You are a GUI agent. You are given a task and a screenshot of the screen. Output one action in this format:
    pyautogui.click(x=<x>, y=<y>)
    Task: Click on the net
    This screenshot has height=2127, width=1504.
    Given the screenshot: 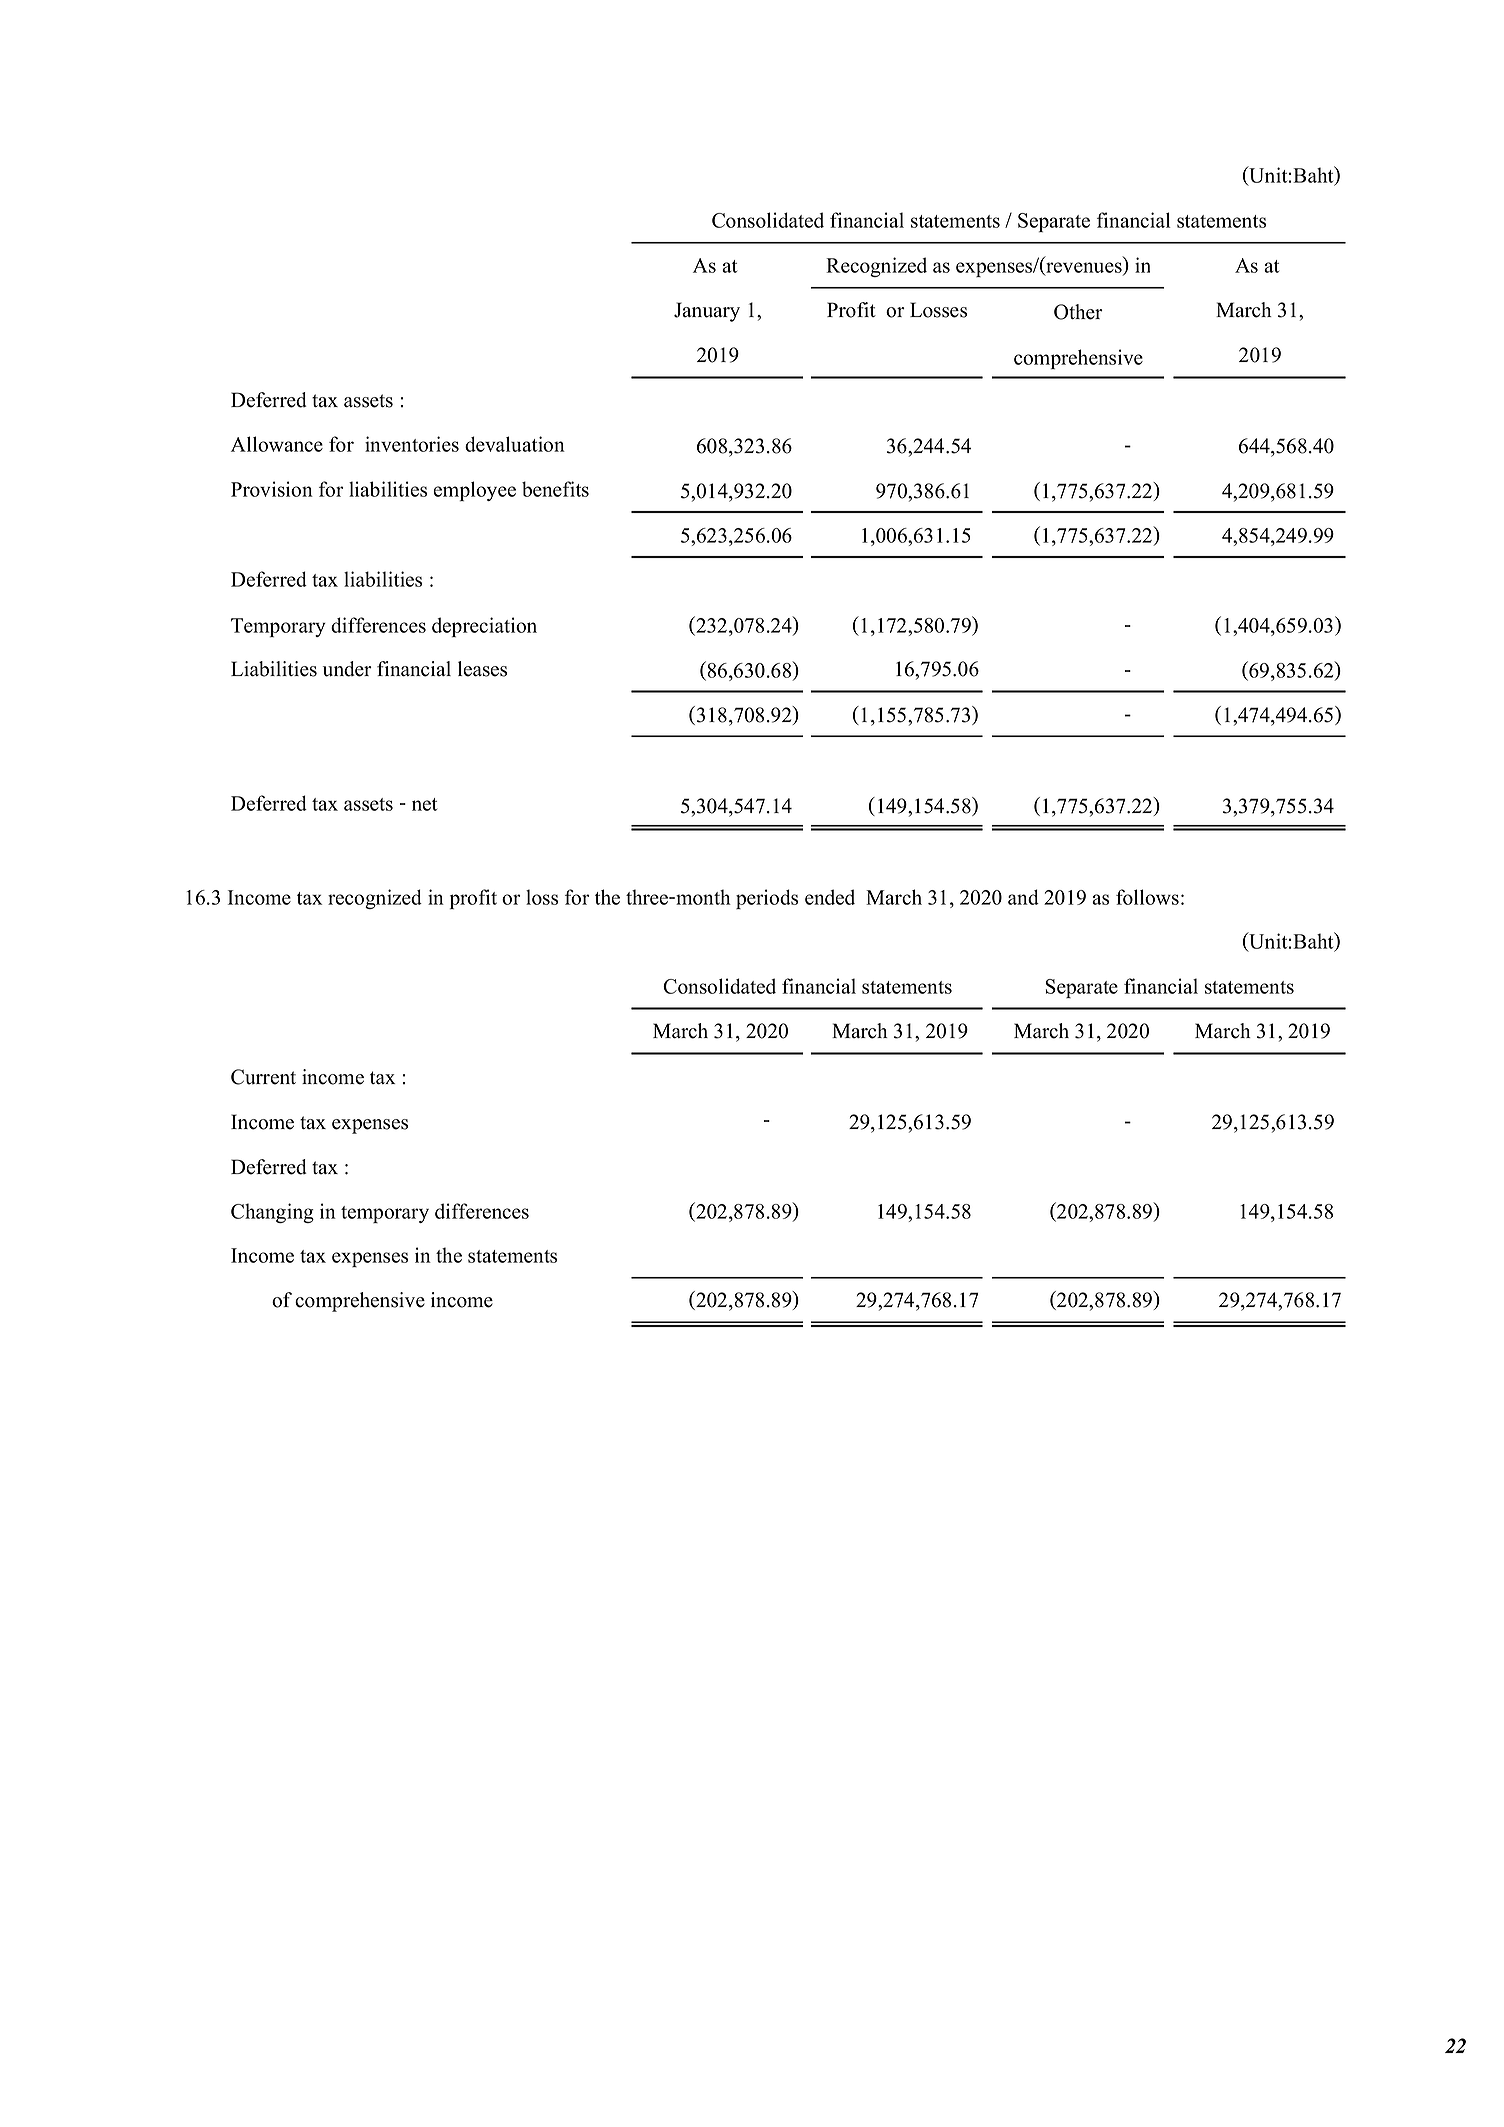 What is the action you would take?
    pyautogui.click(x=424, y=804)
